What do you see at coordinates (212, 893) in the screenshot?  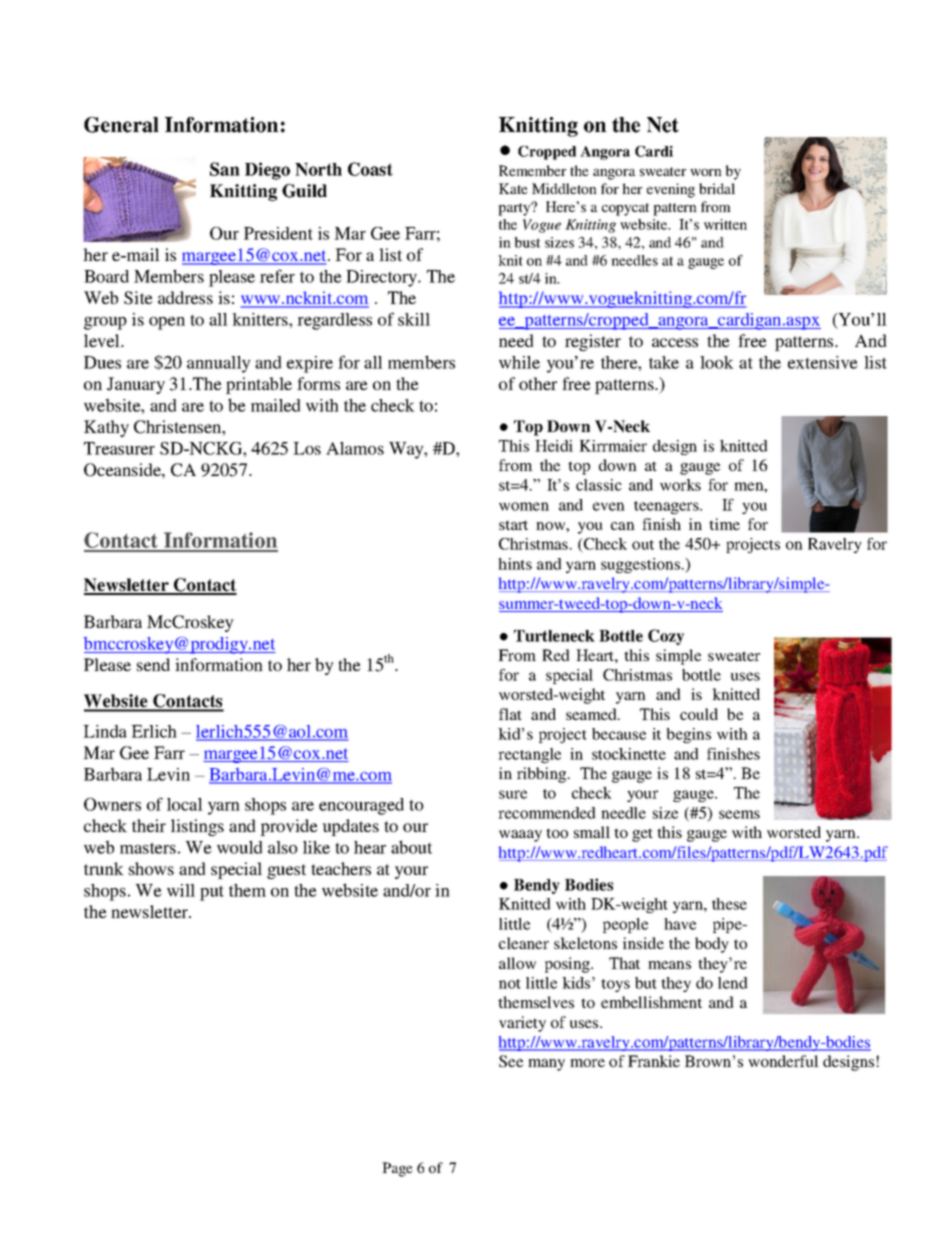 I see `put` at bounding box center [212, 893].
